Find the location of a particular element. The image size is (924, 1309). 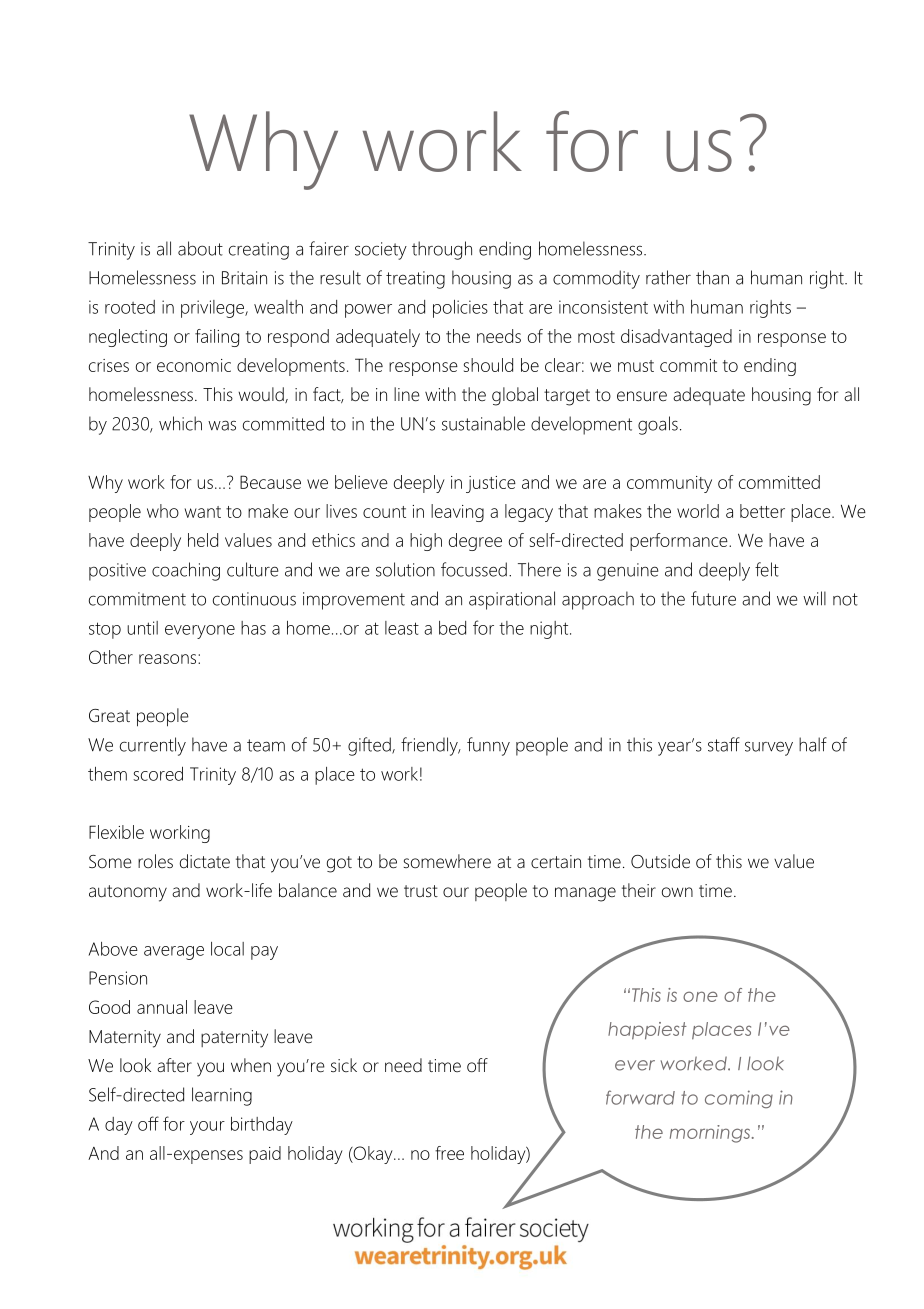

trust is located at coordinates (421, 891).
